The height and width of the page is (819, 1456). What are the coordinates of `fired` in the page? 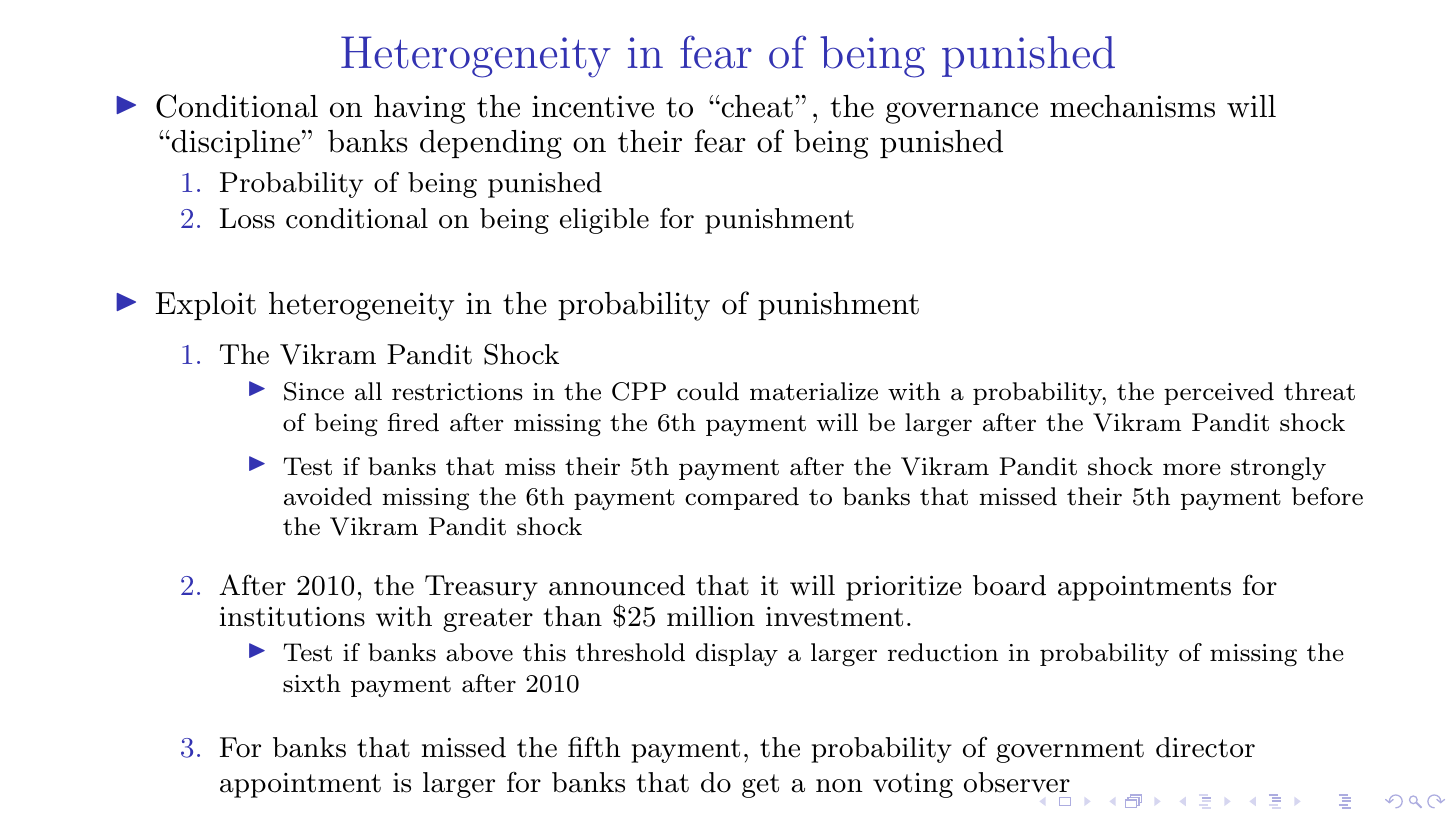 It's located at (413, 422).
